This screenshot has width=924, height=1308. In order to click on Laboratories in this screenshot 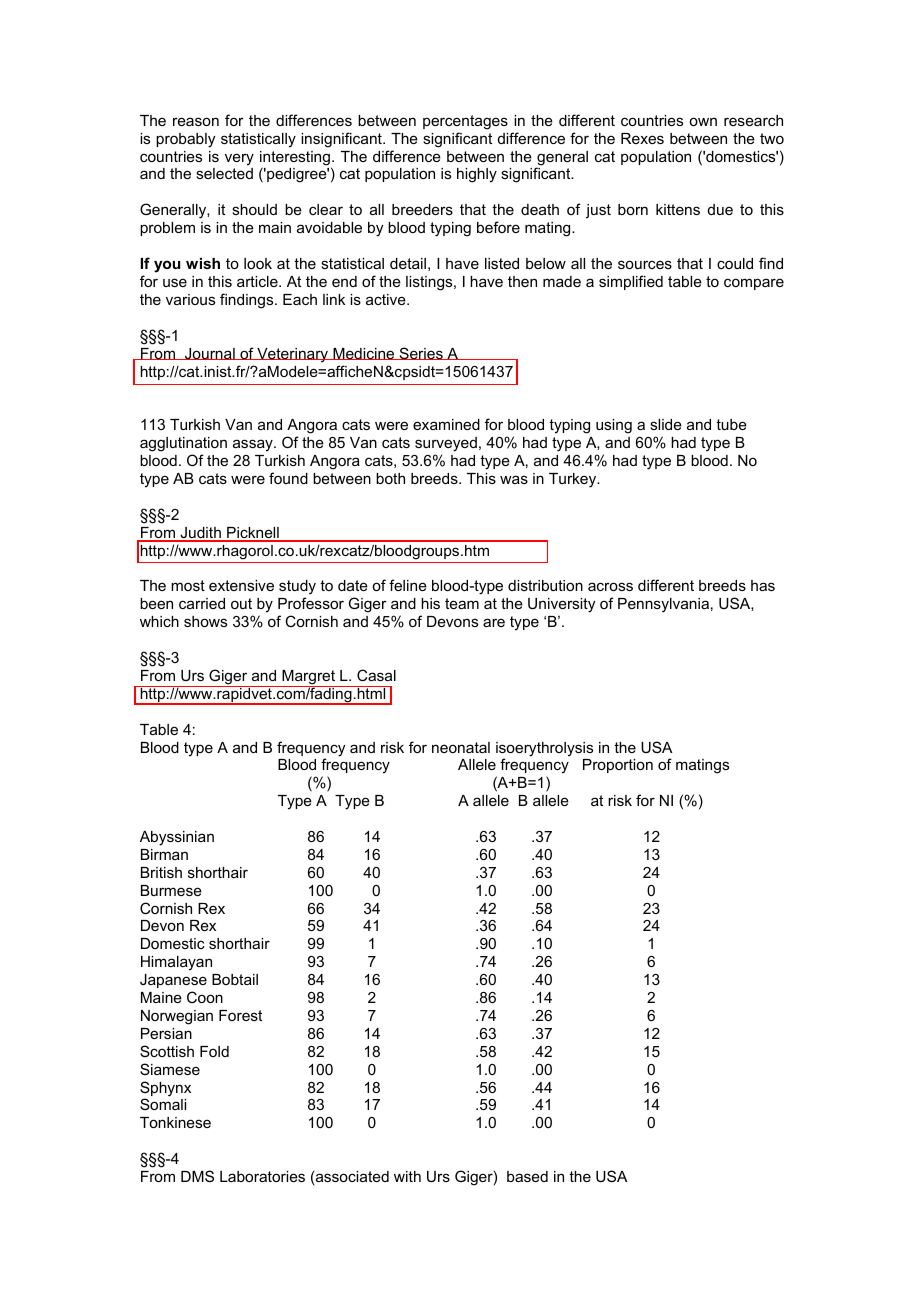, I will do `click(262, 1176)`.
